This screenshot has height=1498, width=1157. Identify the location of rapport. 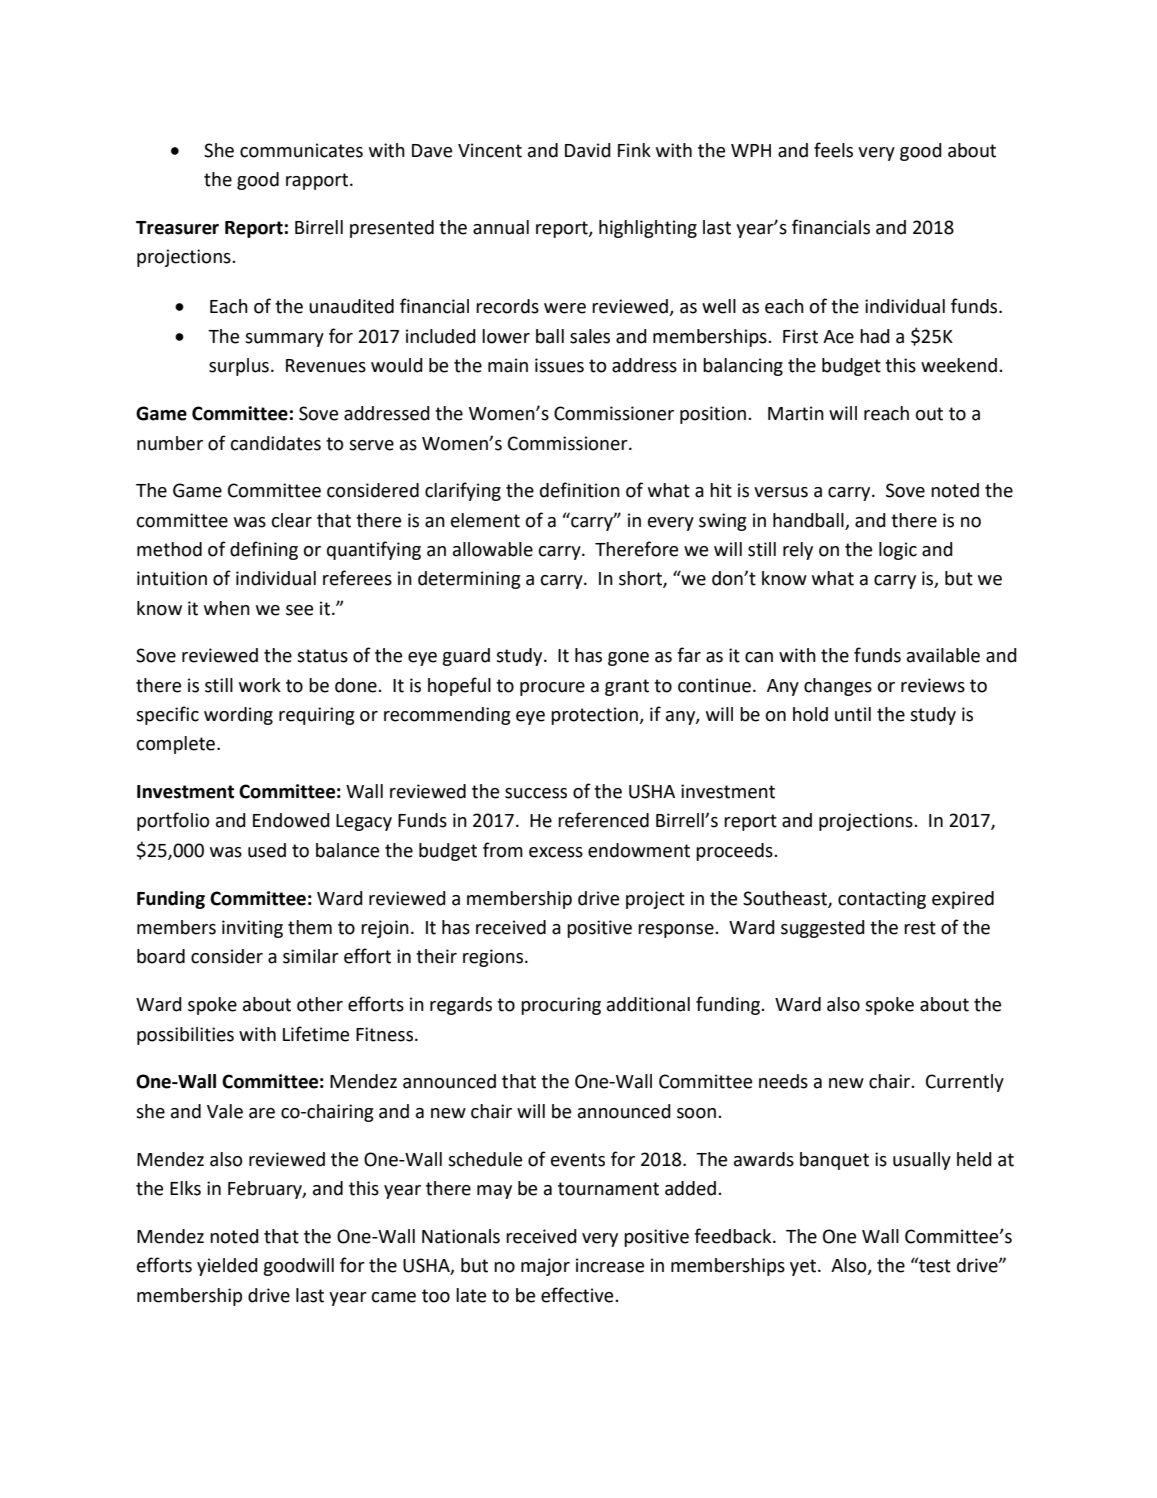
(318, 181).
